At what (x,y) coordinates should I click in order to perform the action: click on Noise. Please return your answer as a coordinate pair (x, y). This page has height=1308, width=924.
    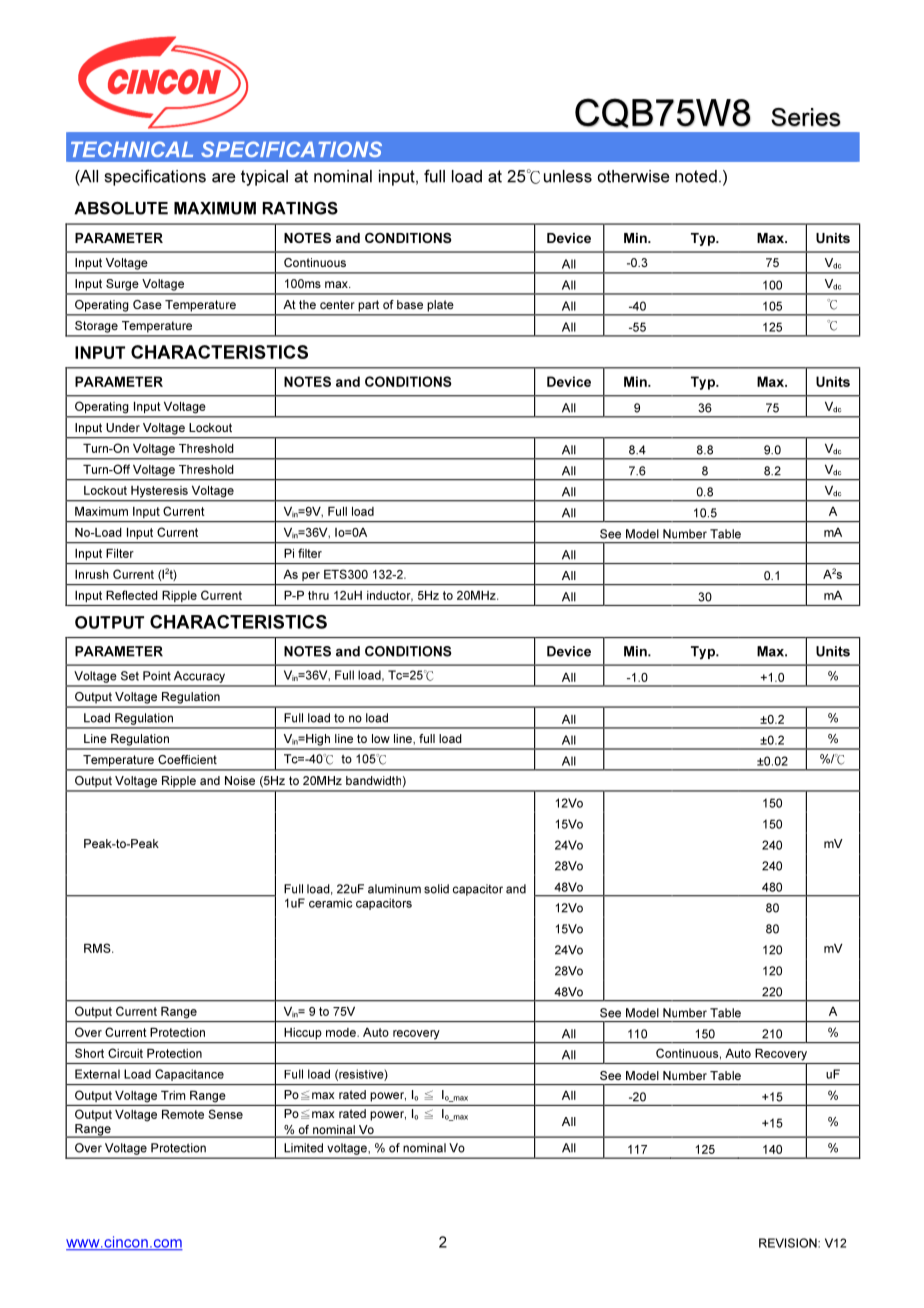
    Looking at the image, I should click on (240, 780).
